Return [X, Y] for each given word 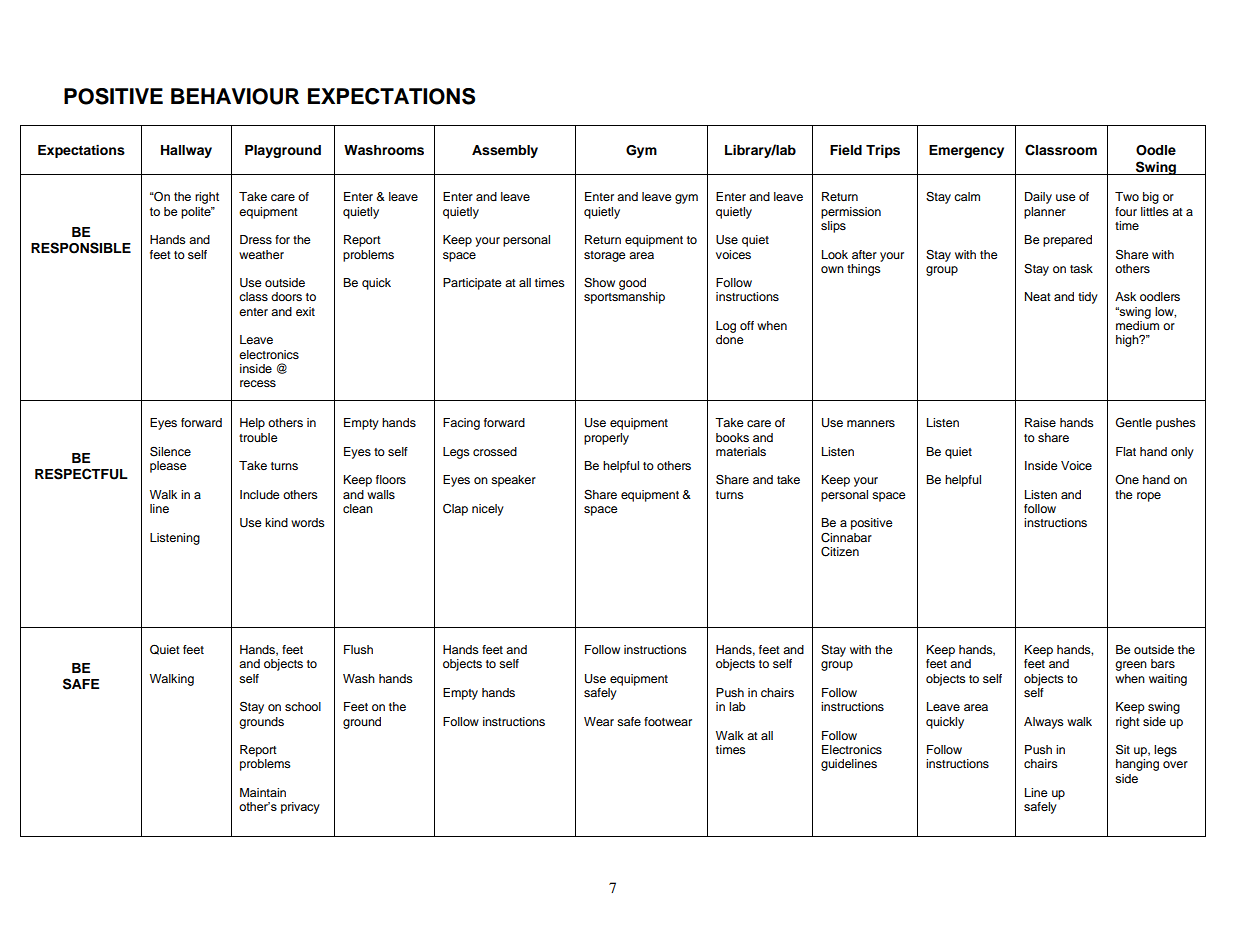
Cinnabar [846, 538]
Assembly [505, 151]
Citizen [840, 552]
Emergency [966, 151]
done [730, 339]
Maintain [263, 792]
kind [276, 522]
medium [1137, 325]
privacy [300, 808]
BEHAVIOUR [235, 96]
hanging [1137, 765]
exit [305, 311]
